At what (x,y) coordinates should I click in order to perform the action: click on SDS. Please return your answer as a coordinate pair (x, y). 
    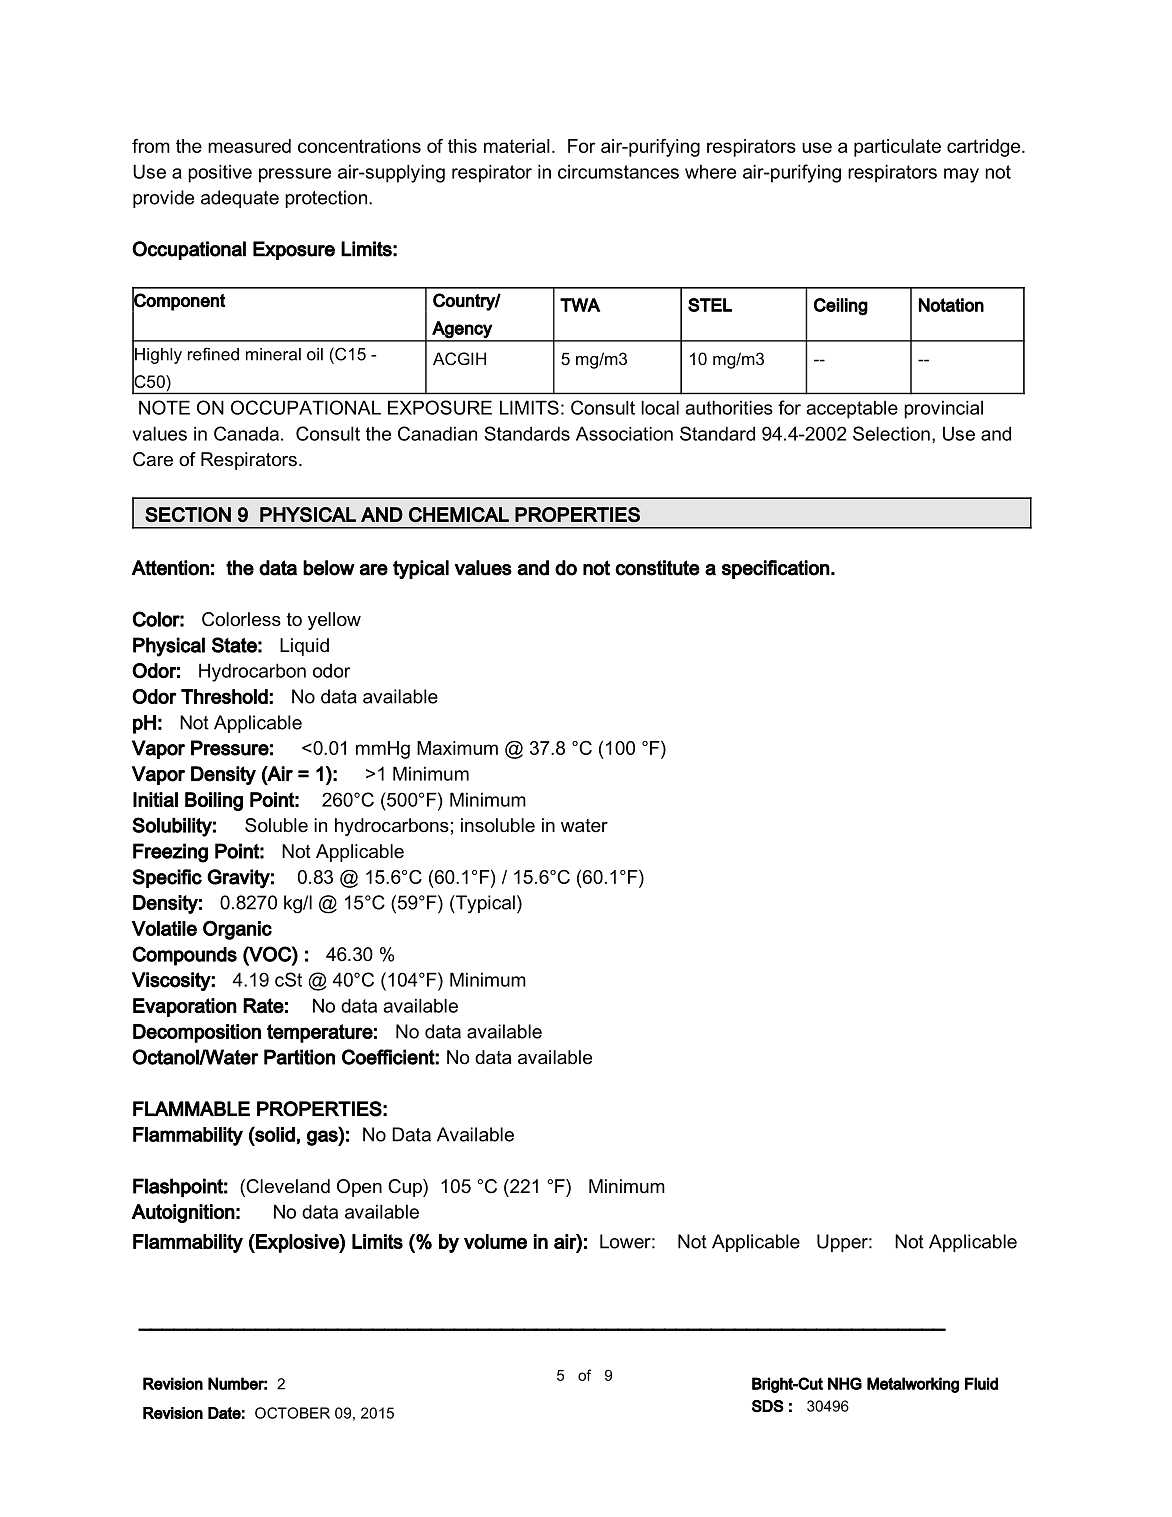
    Looking at the image, I should click on (768, 1406).
